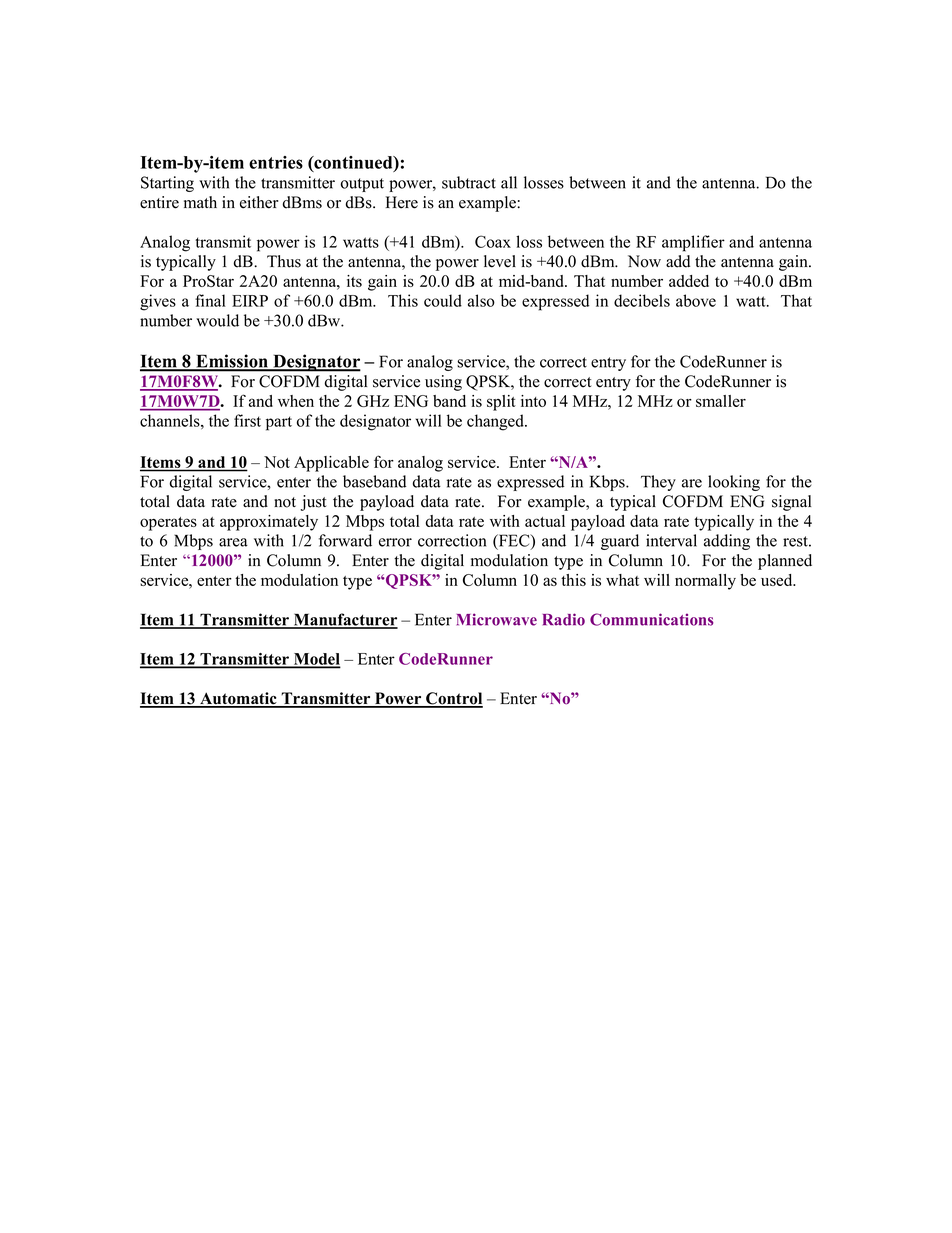  What do you see at coordinates (232, 362) in the document?
I see `Emission` at bounding box center [232, 362].
